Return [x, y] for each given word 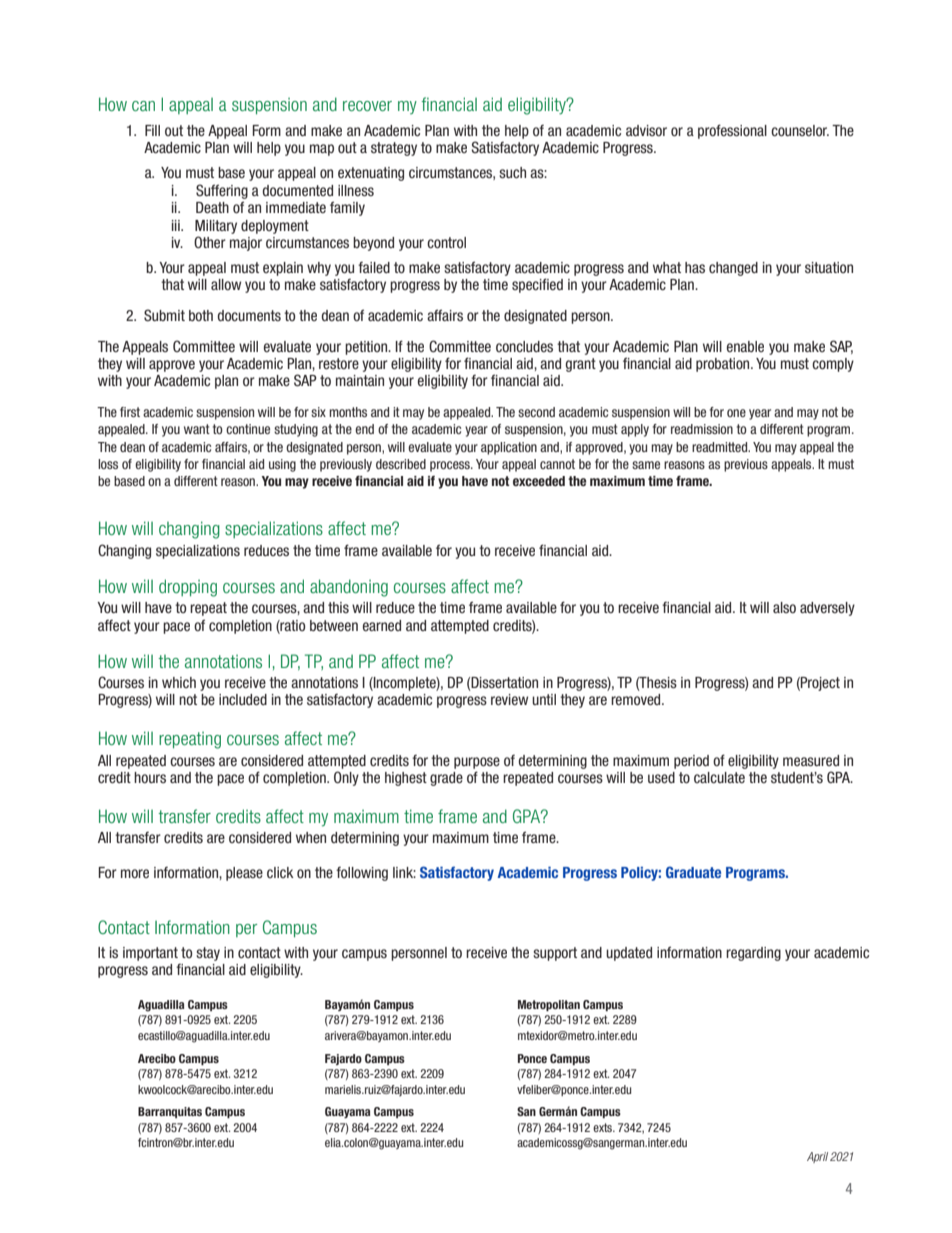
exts [604, 1127]
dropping [188, 588]
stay [208, 954]
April [817, 1157]
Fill [152, 130]
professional [732, 131]
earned [382, 625]
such [512, 172]
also [784, 607]
